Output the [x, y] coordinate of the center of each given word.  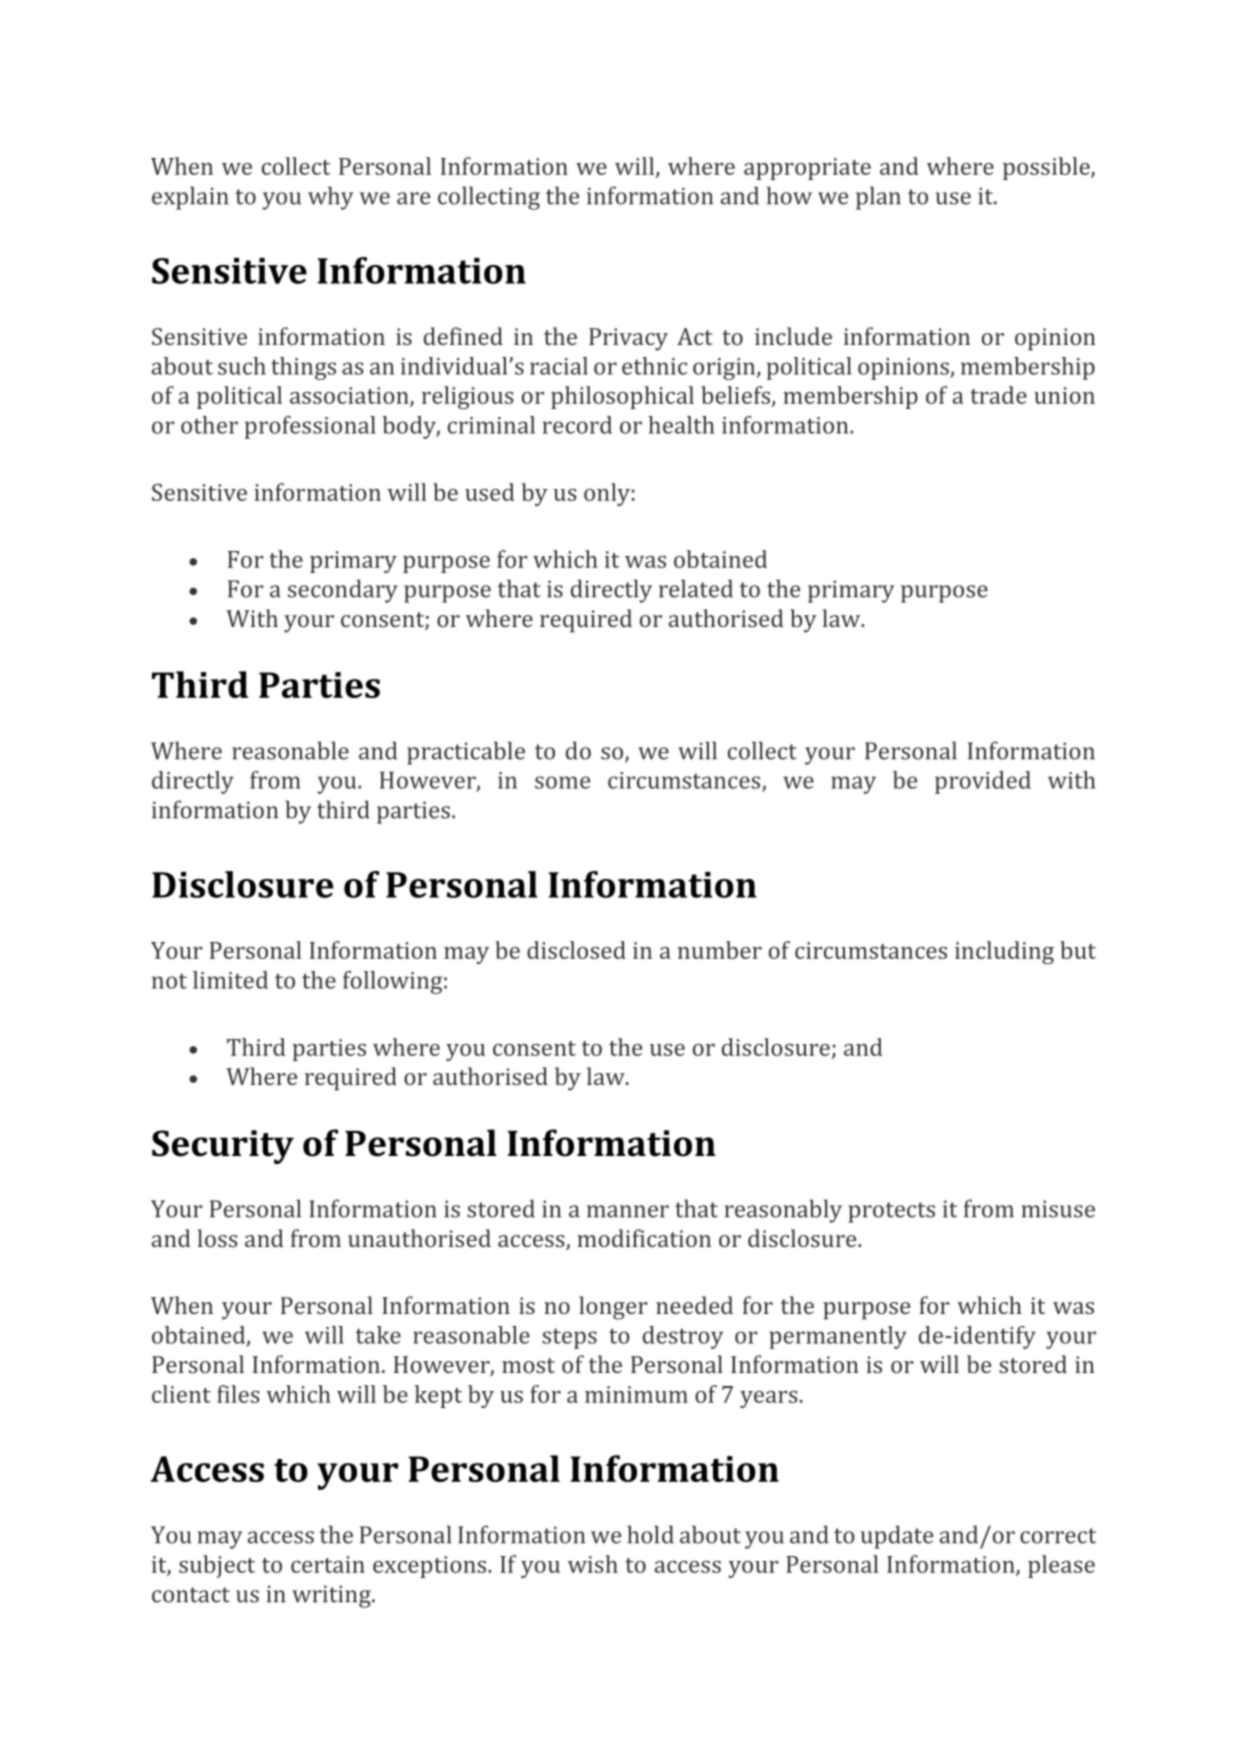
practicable [466, 753]
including [1004, 952]
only [607, 494]
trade [998, 395]
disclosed [576, 950]
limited [230, 980]
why [330, 198]
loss [218, 1238]
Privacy [628, 339]
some [562, 782]
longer [613, 1308]
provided [983, 782]
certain [328, 1564]
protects [891, 1212]
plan [878, 198]
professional [310, 427]
